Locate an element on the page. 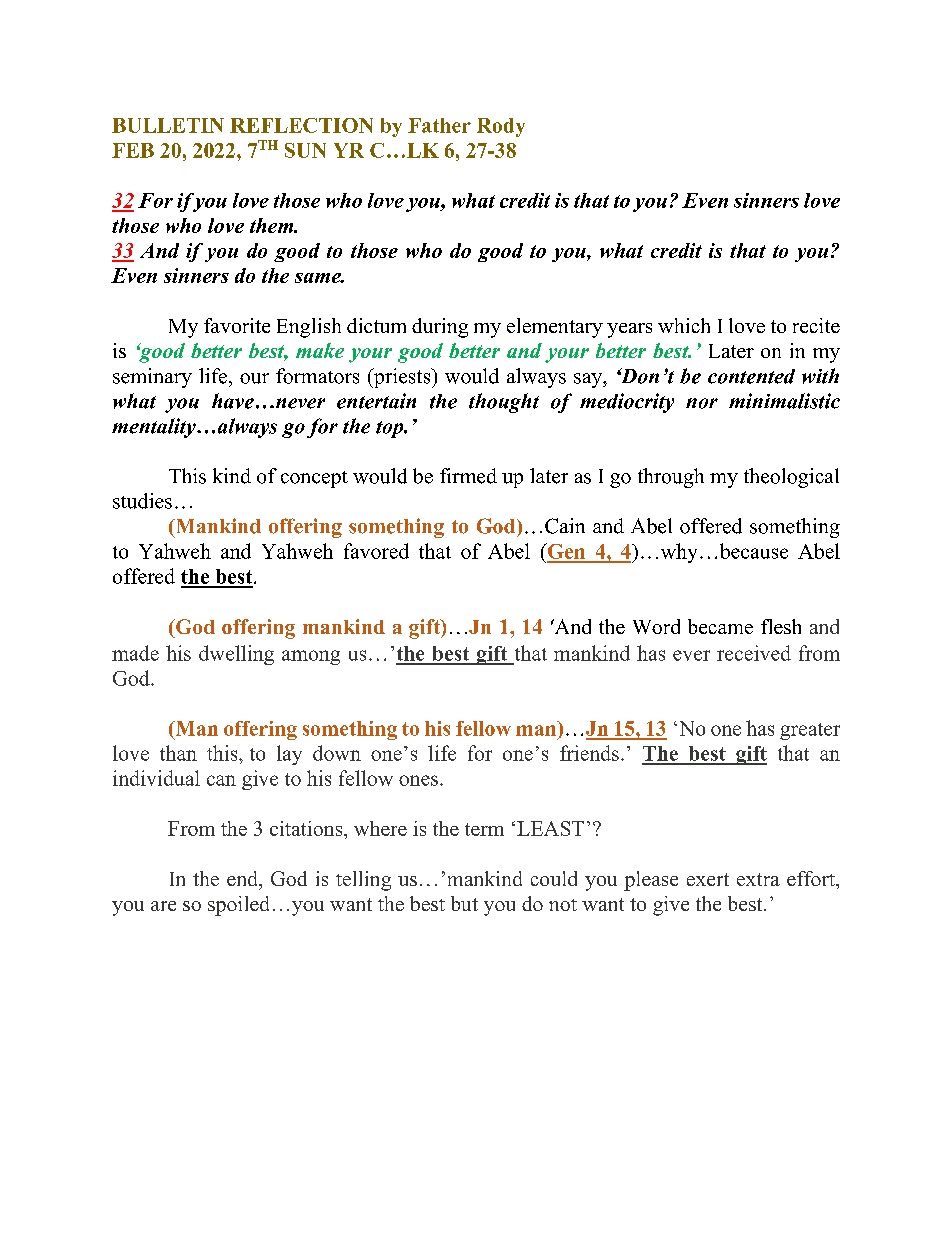  theological is located at coordinates (791, 478).
